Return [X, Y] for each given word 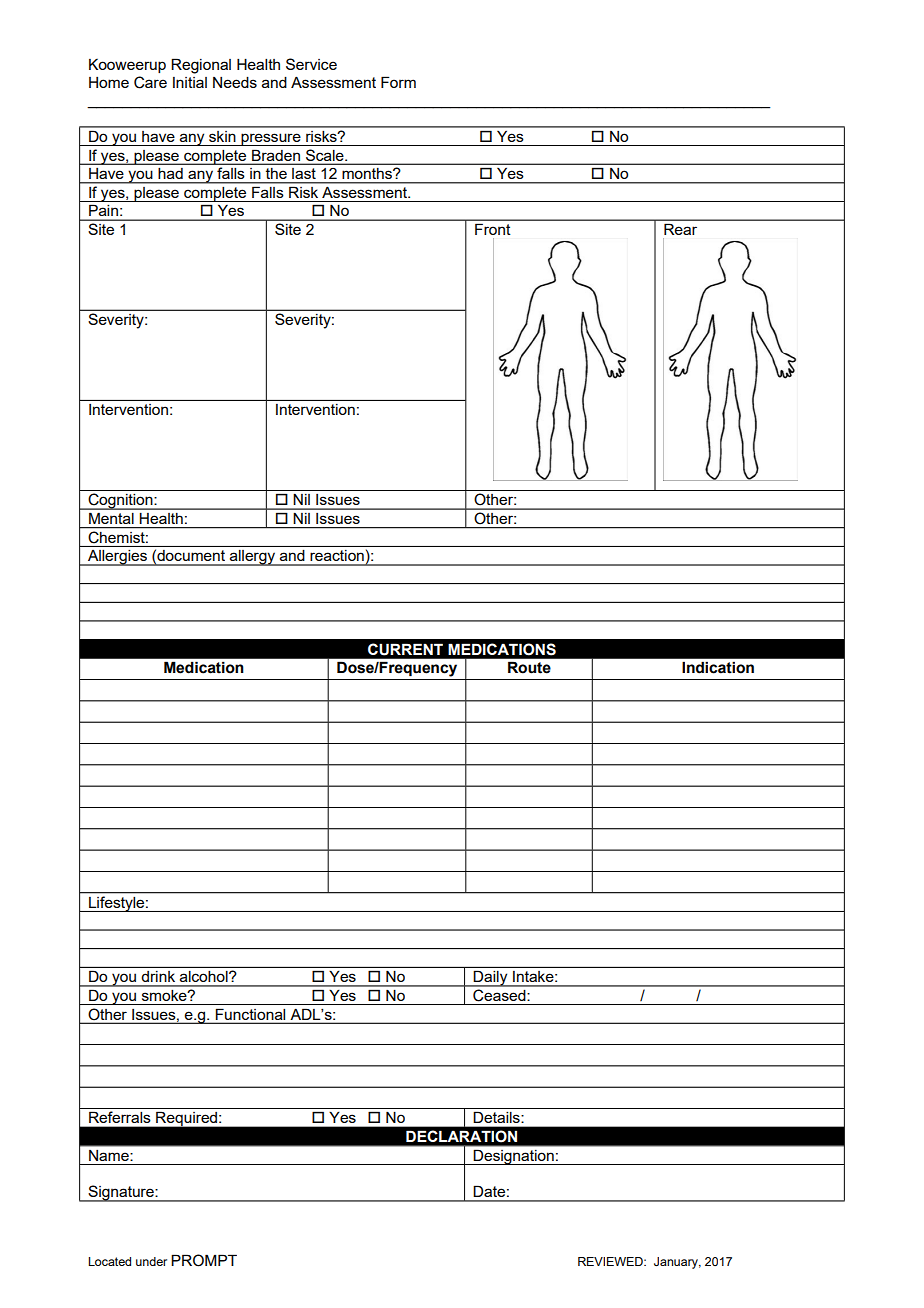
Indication [718, 667]
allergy [253, 558]
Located [109, 1261]
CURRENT [405, 649]
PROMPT [204, 1260]
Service [311, 64]
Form [398, 82]
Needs [235, 82]
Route [529, 667]
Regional [201, 66]
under [151, 1261]
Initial [190, 82]
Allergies [117, 558]
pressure [271, 139]
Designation [514, 1157]
